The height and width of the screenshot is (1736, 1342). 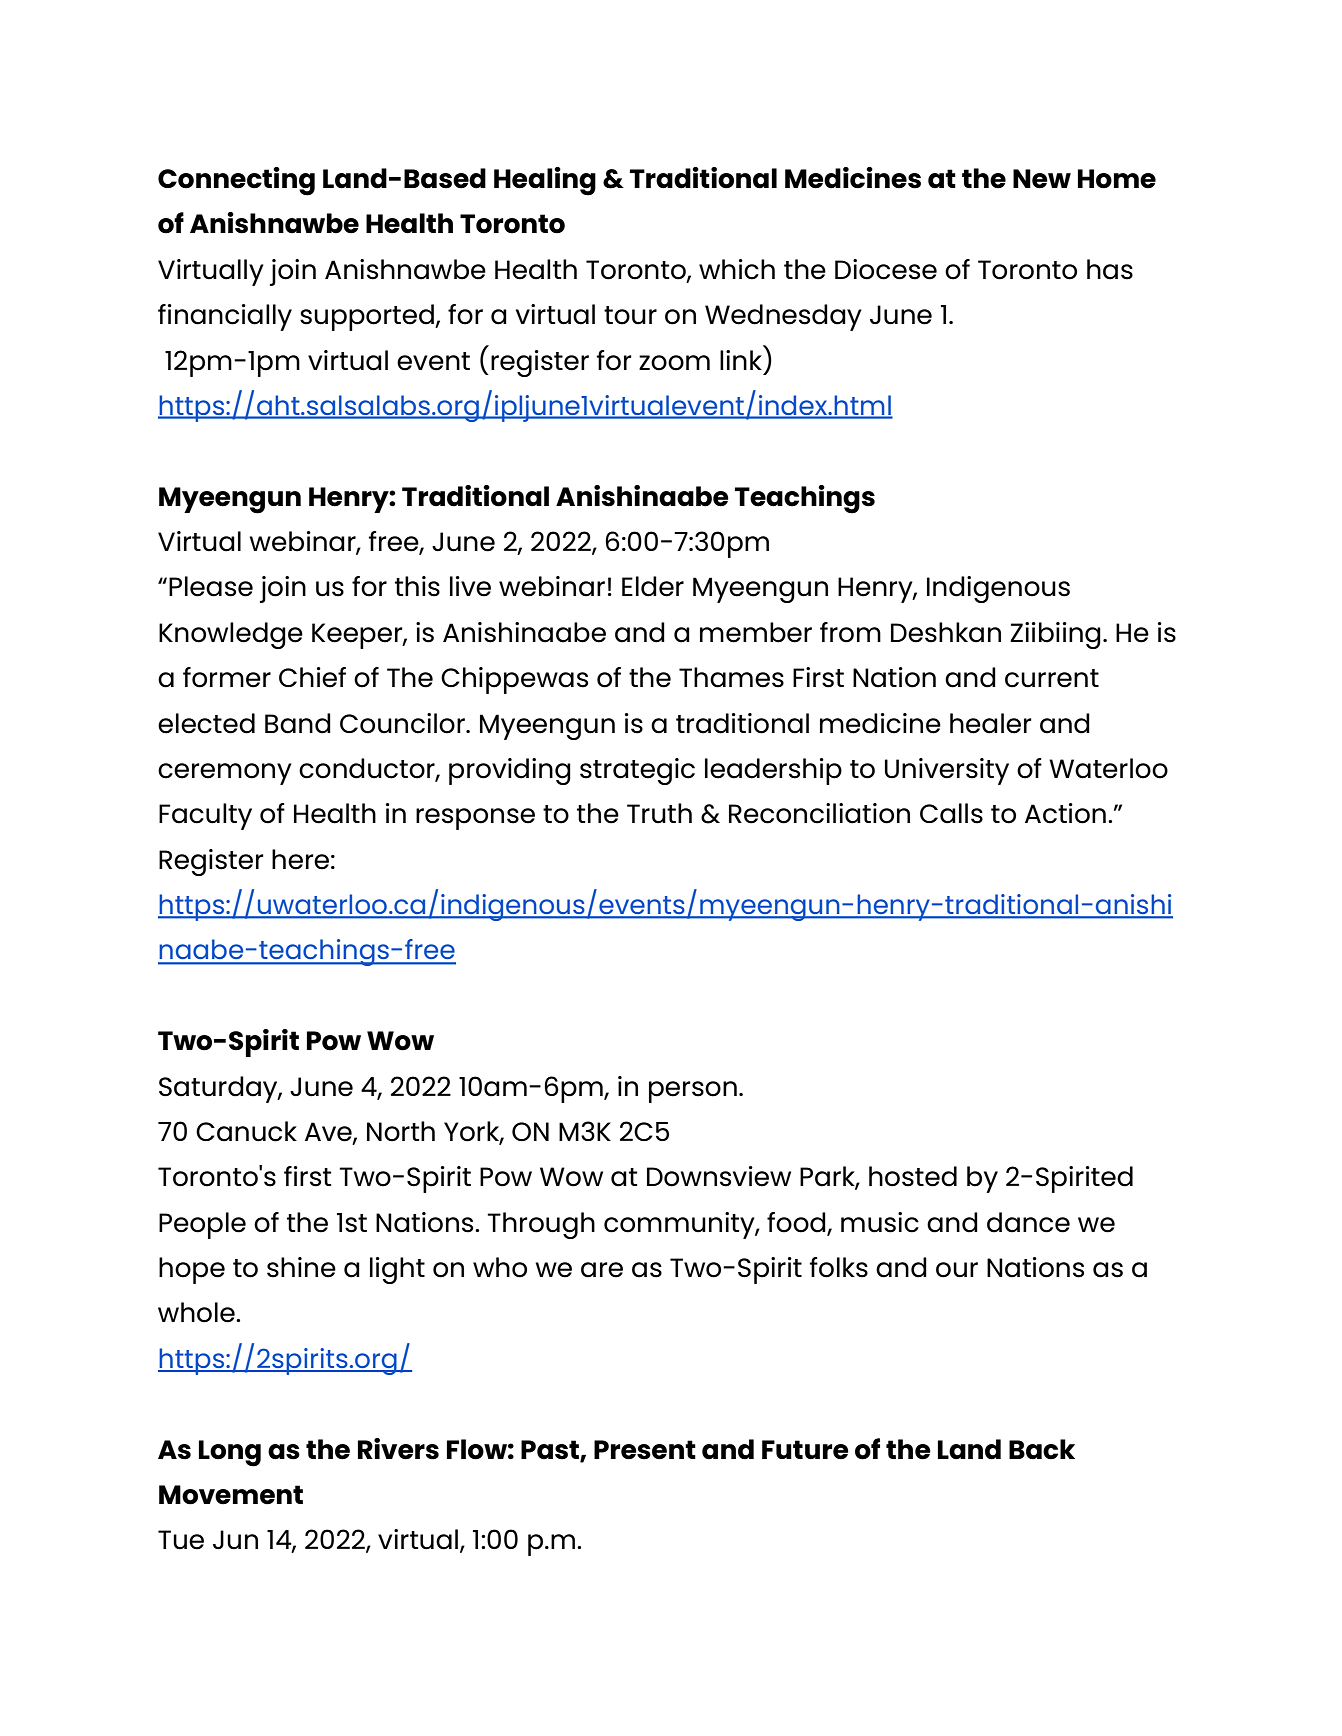 I want to click on Present, so click(x=645, y=1450).
